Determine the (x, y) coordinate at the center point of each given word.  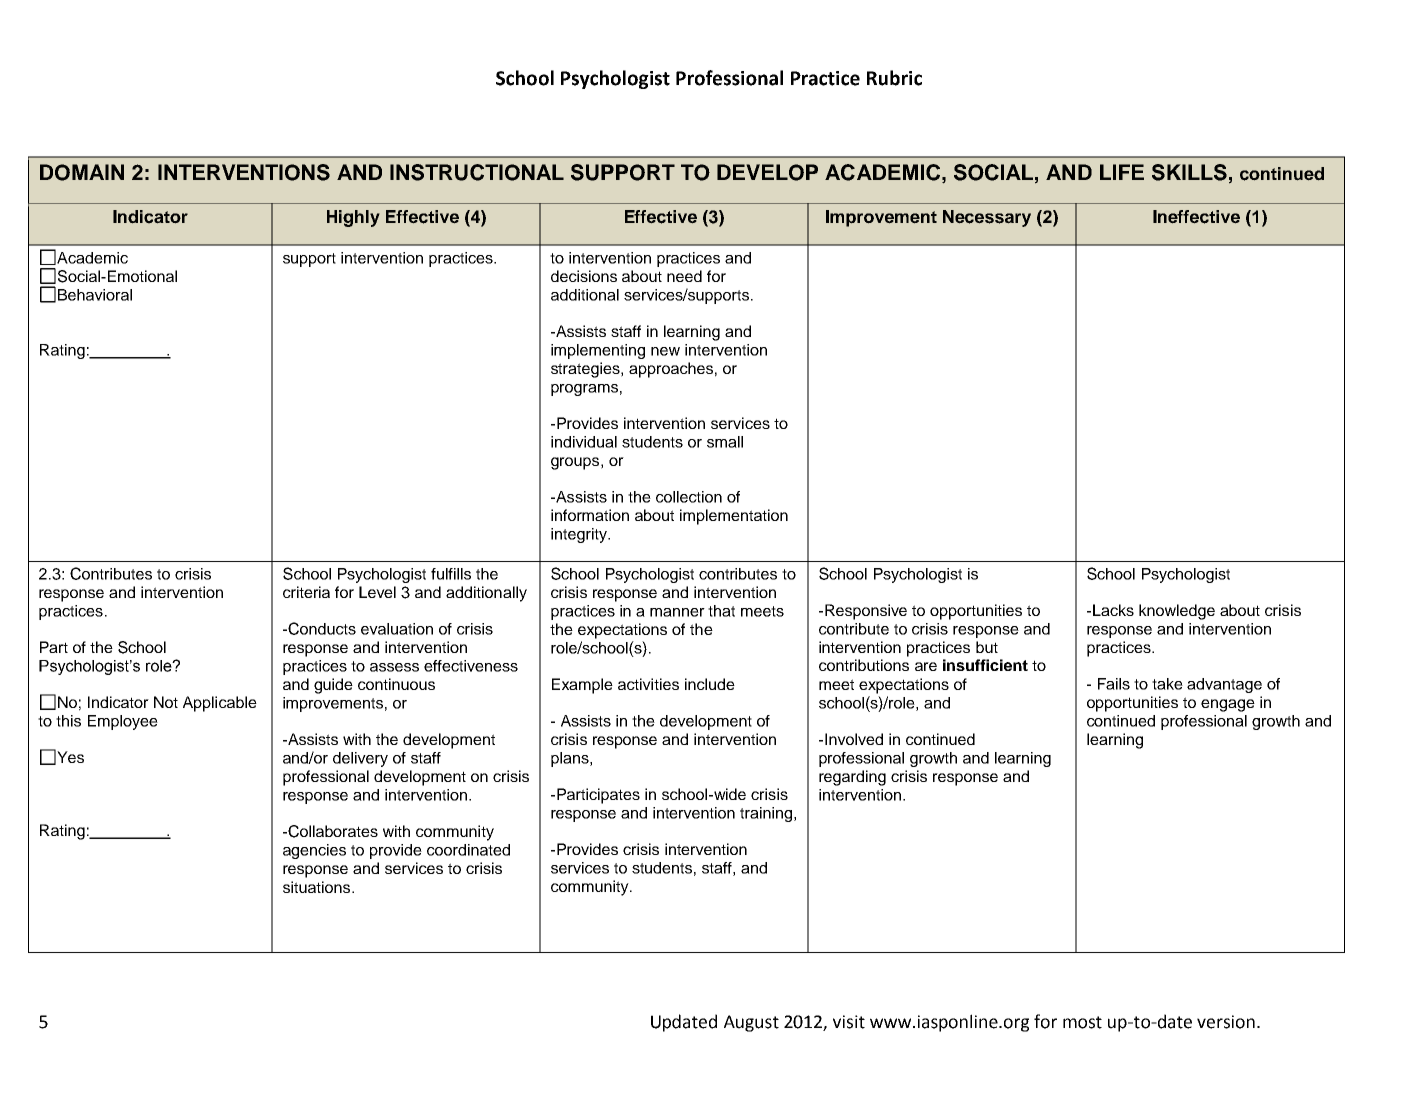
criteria (306, 592)
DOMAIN (82, 172)
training (767, 814)
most (1082, 1022)
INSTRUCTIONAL (477, 172)
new (665, 351)
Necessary (987, 218)
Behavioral (95, 295)
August (751, 1023)
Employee (123, 722)
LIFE (1122, 172)
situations (318, 887)
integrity (580, 535)
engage (1228, 705)
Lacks (1113, 610)
